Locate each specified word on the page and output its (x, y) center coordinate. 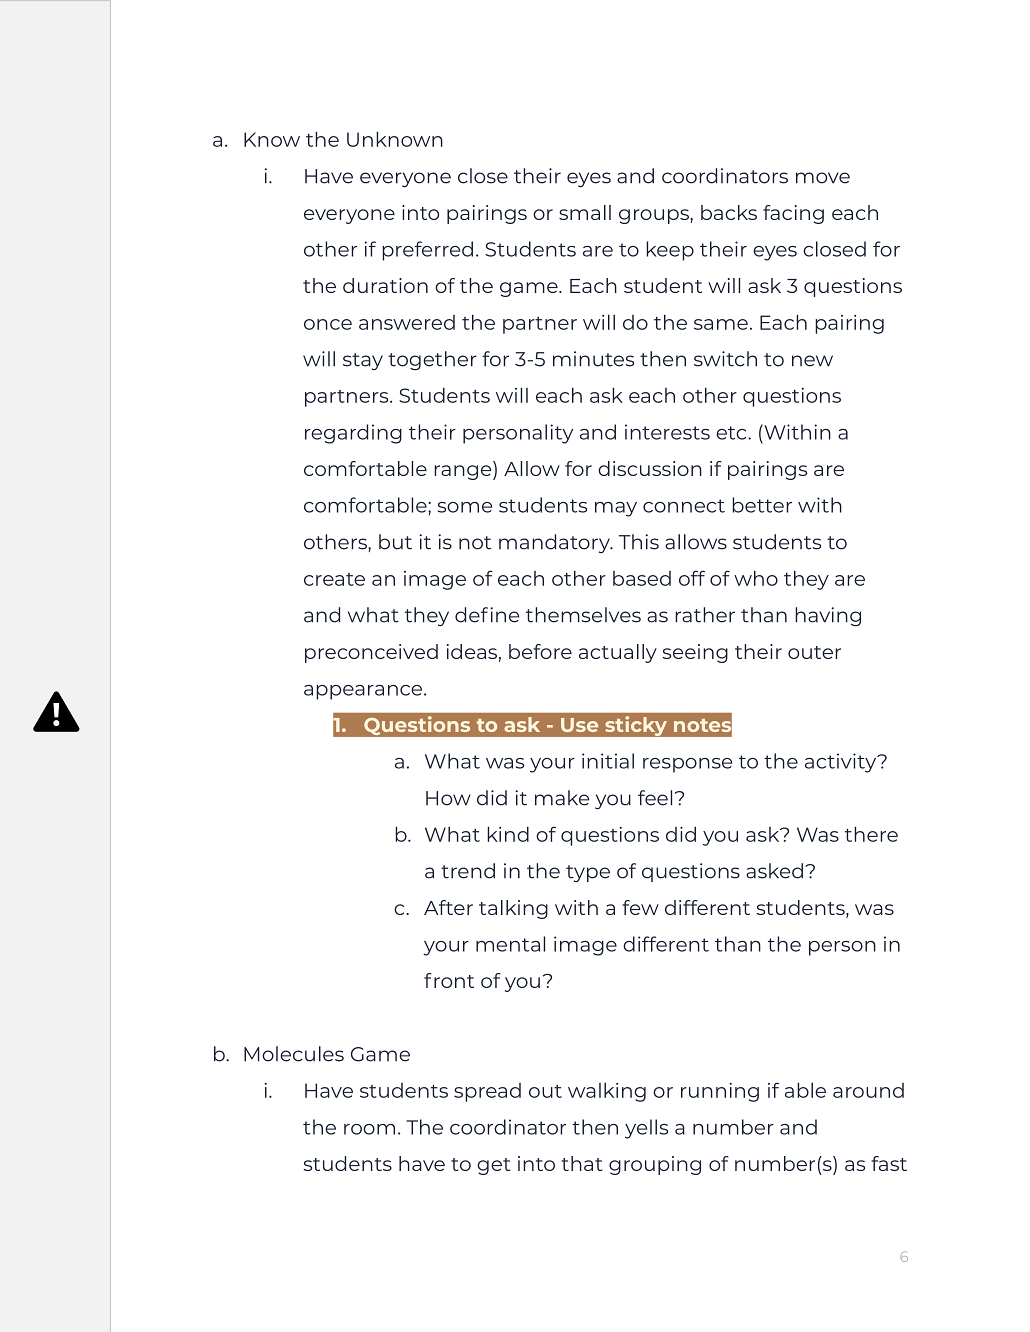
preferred (427, 251)
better (762, 505)
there (871, 834)
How (448, 798)
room (369, 1129)
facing (793, 214)
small (585, 212)
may (616, 509)
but (395, 542)
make (562, 798)
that (582, 1163)
